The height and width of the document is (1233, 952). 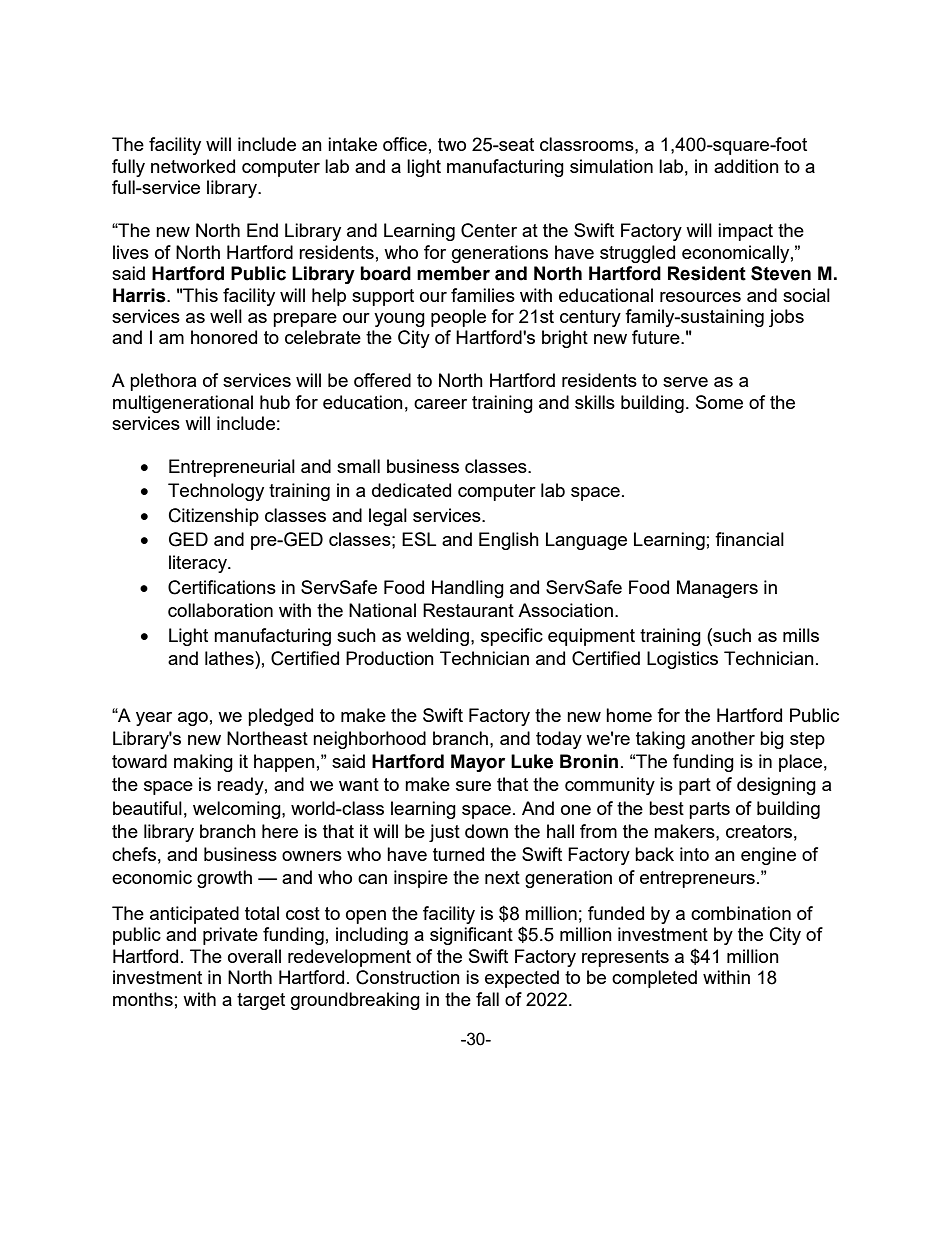 What do you see at coordinates (405, 144) in the document?
I see `office` at bounding box center [405, 144].
